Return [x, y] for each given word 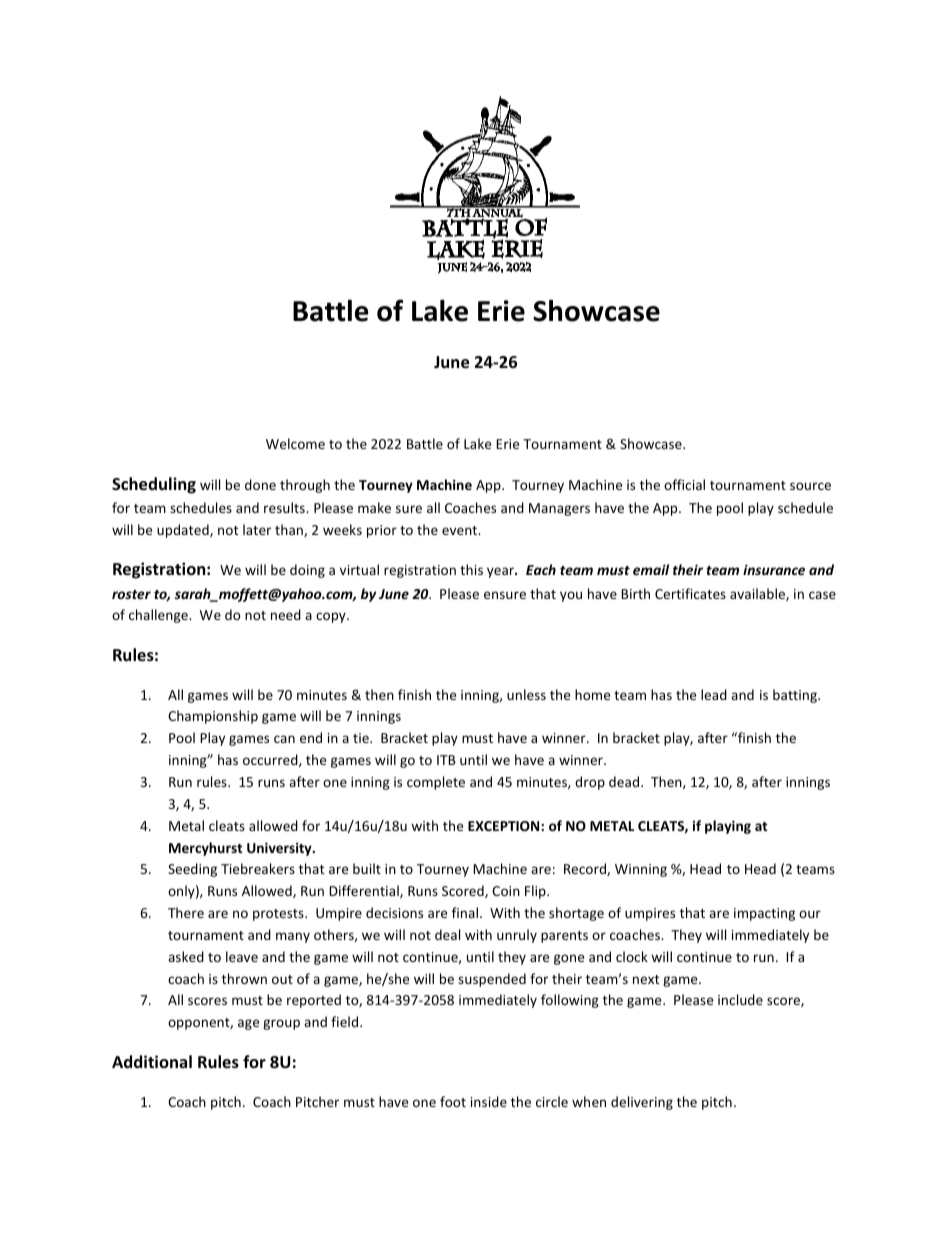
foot [453, 1101]
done [260, 484]
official [684, 484]
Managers [559, 509]
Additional [152, 1061]
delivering [642, 1103]
